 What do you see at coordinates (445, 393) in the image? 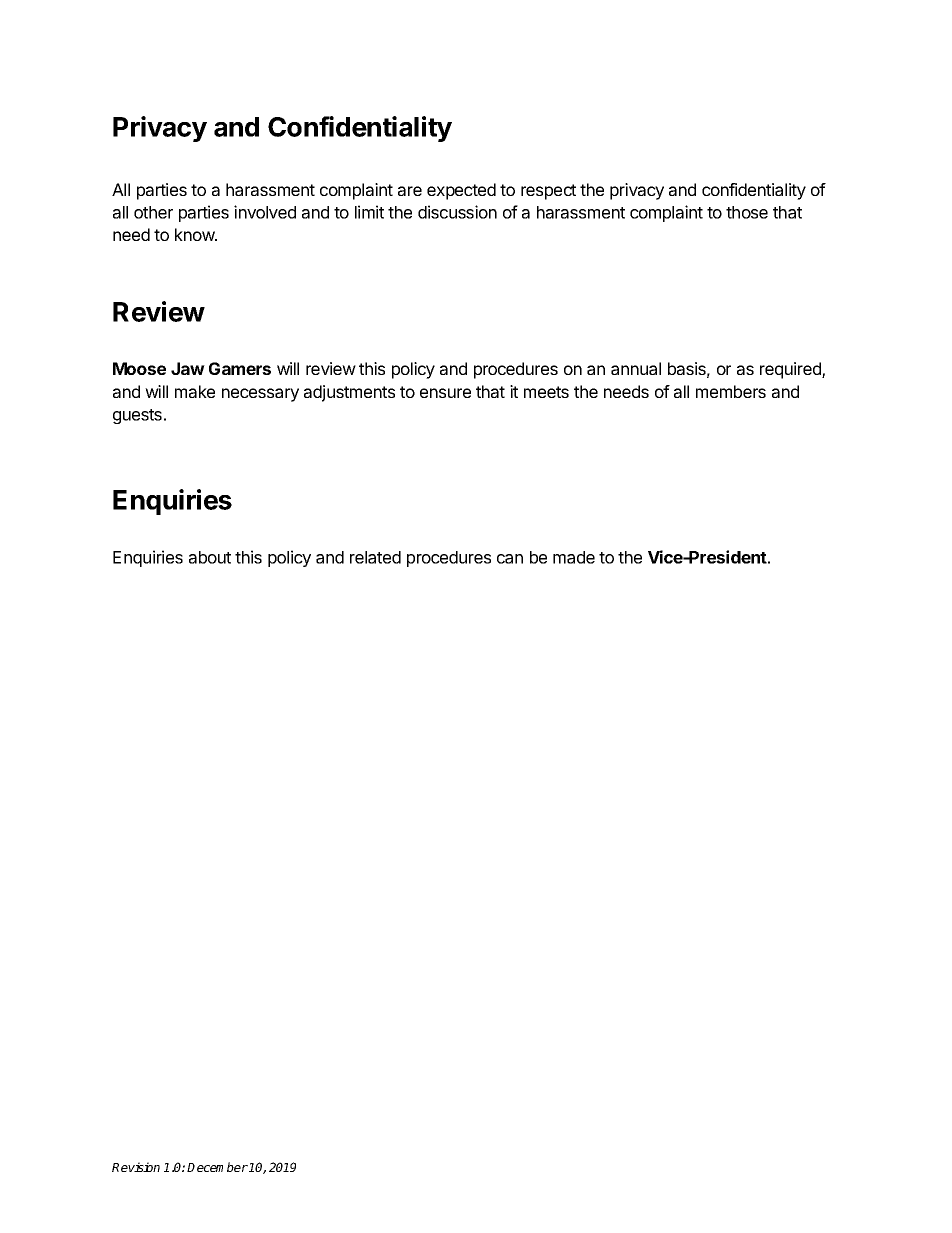
I see `ensure` at bounding box center [445, 393].
